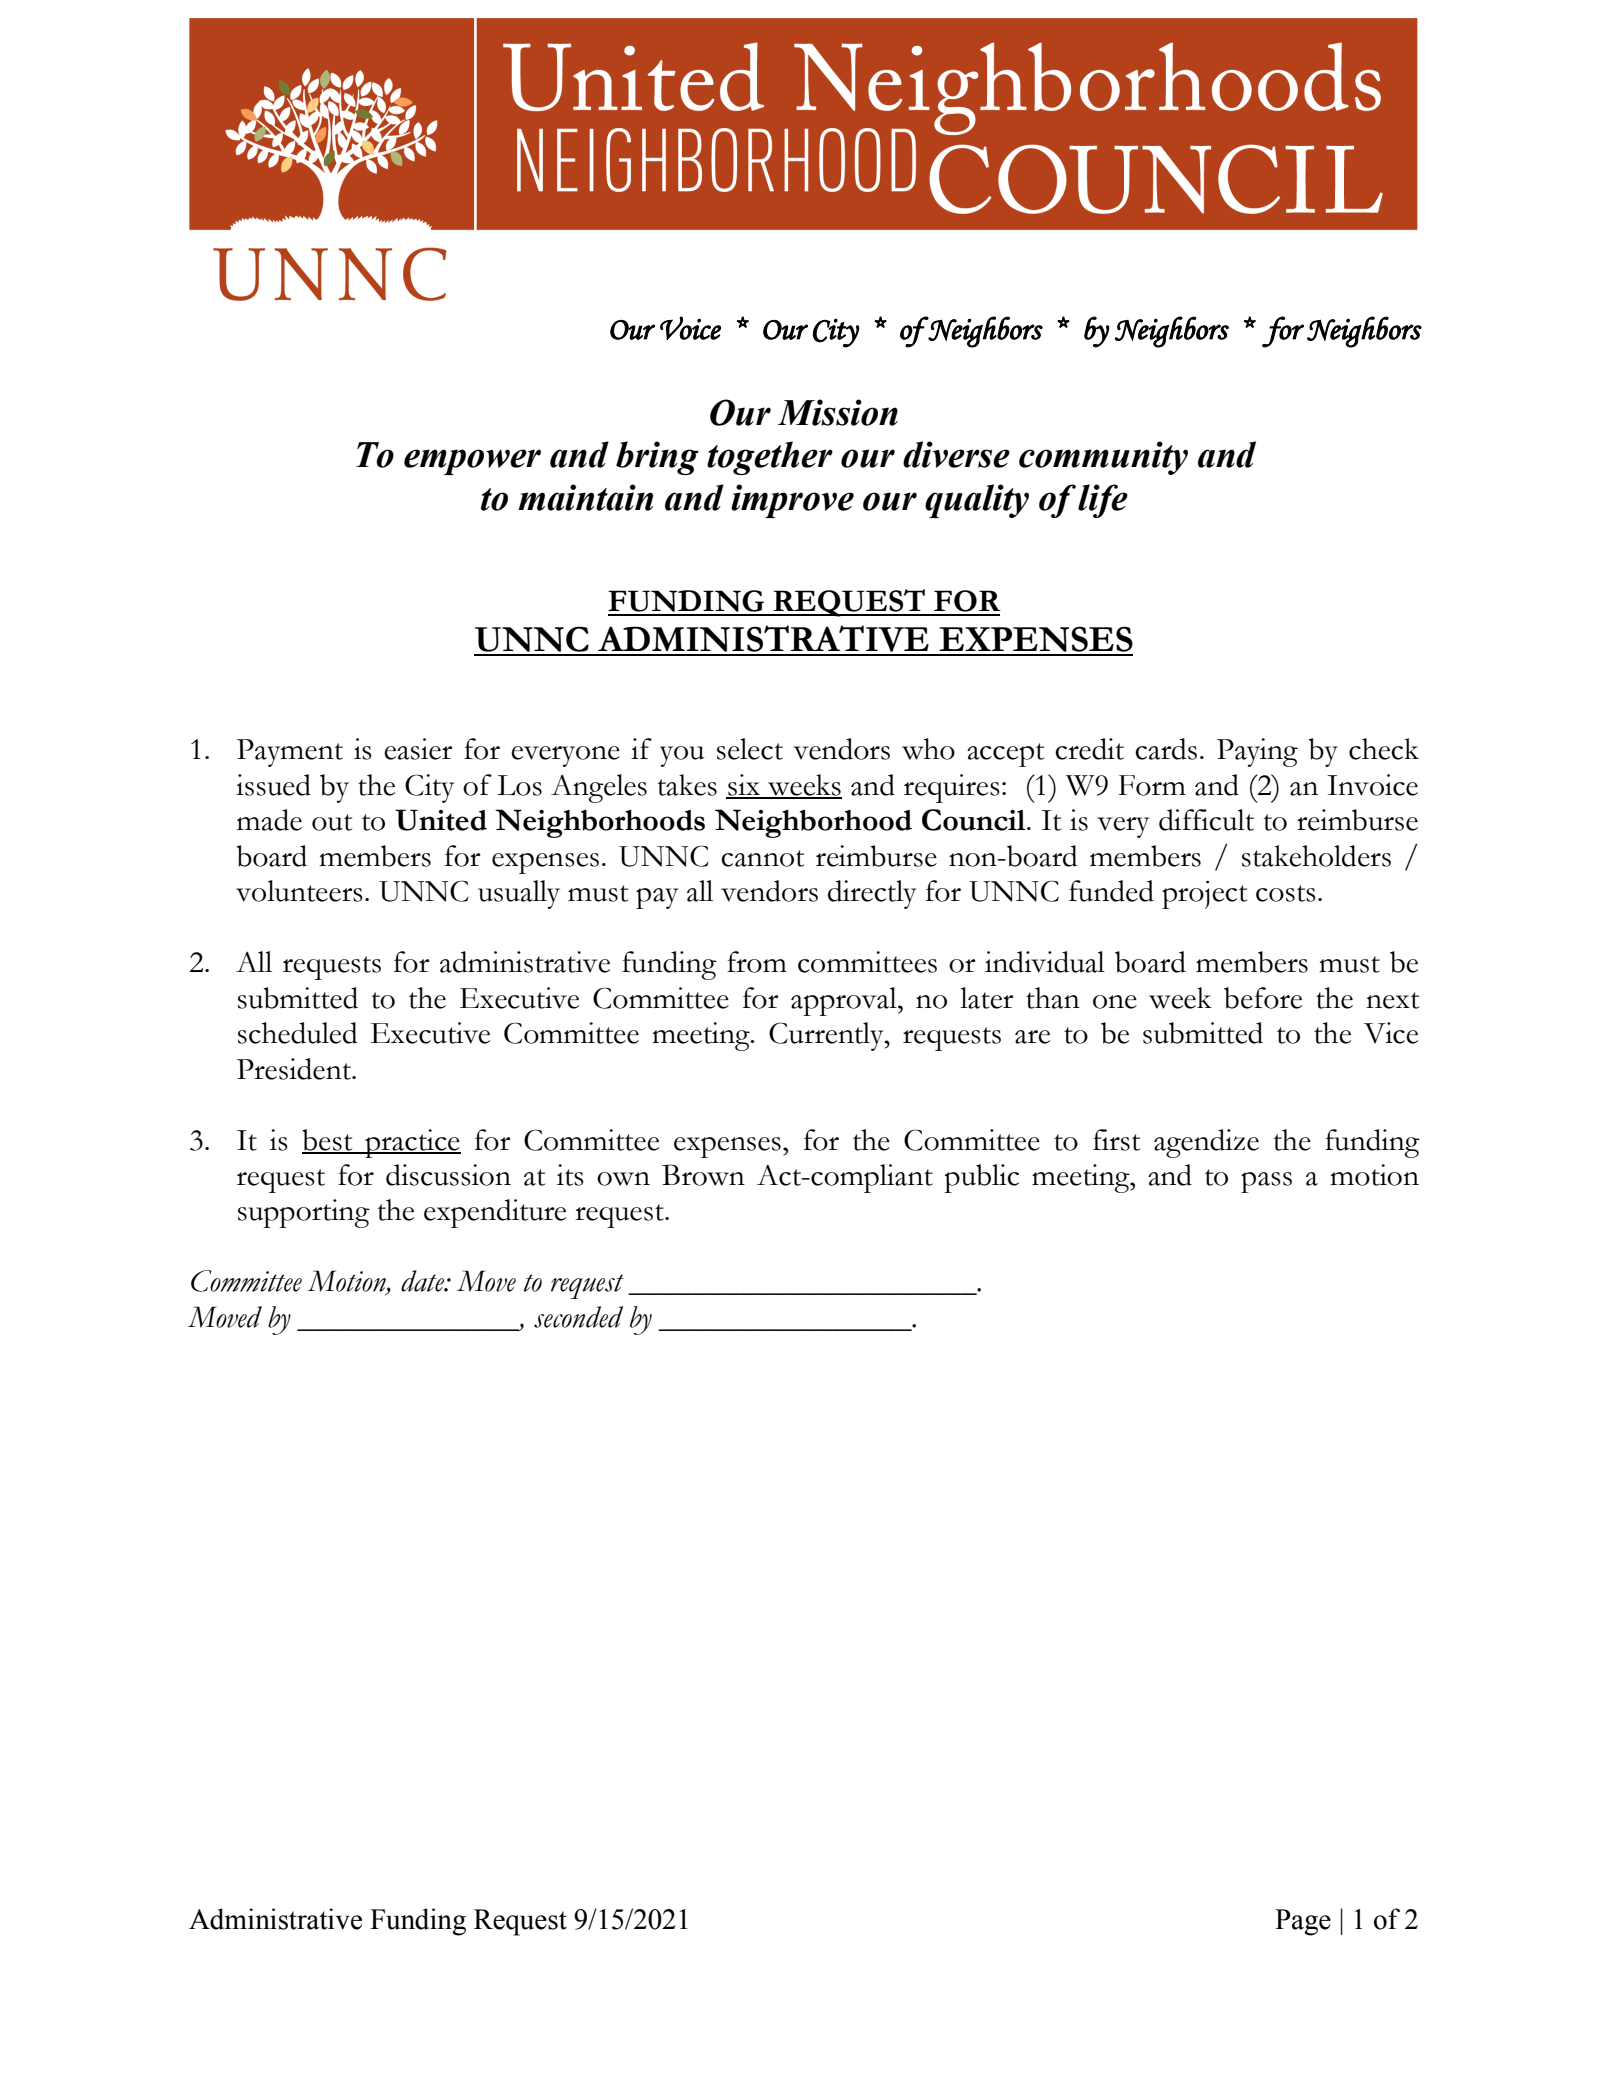 Image resolution: width=1608 pixels, height=2082 pixels. I want to click on together, so click(770, 458).
